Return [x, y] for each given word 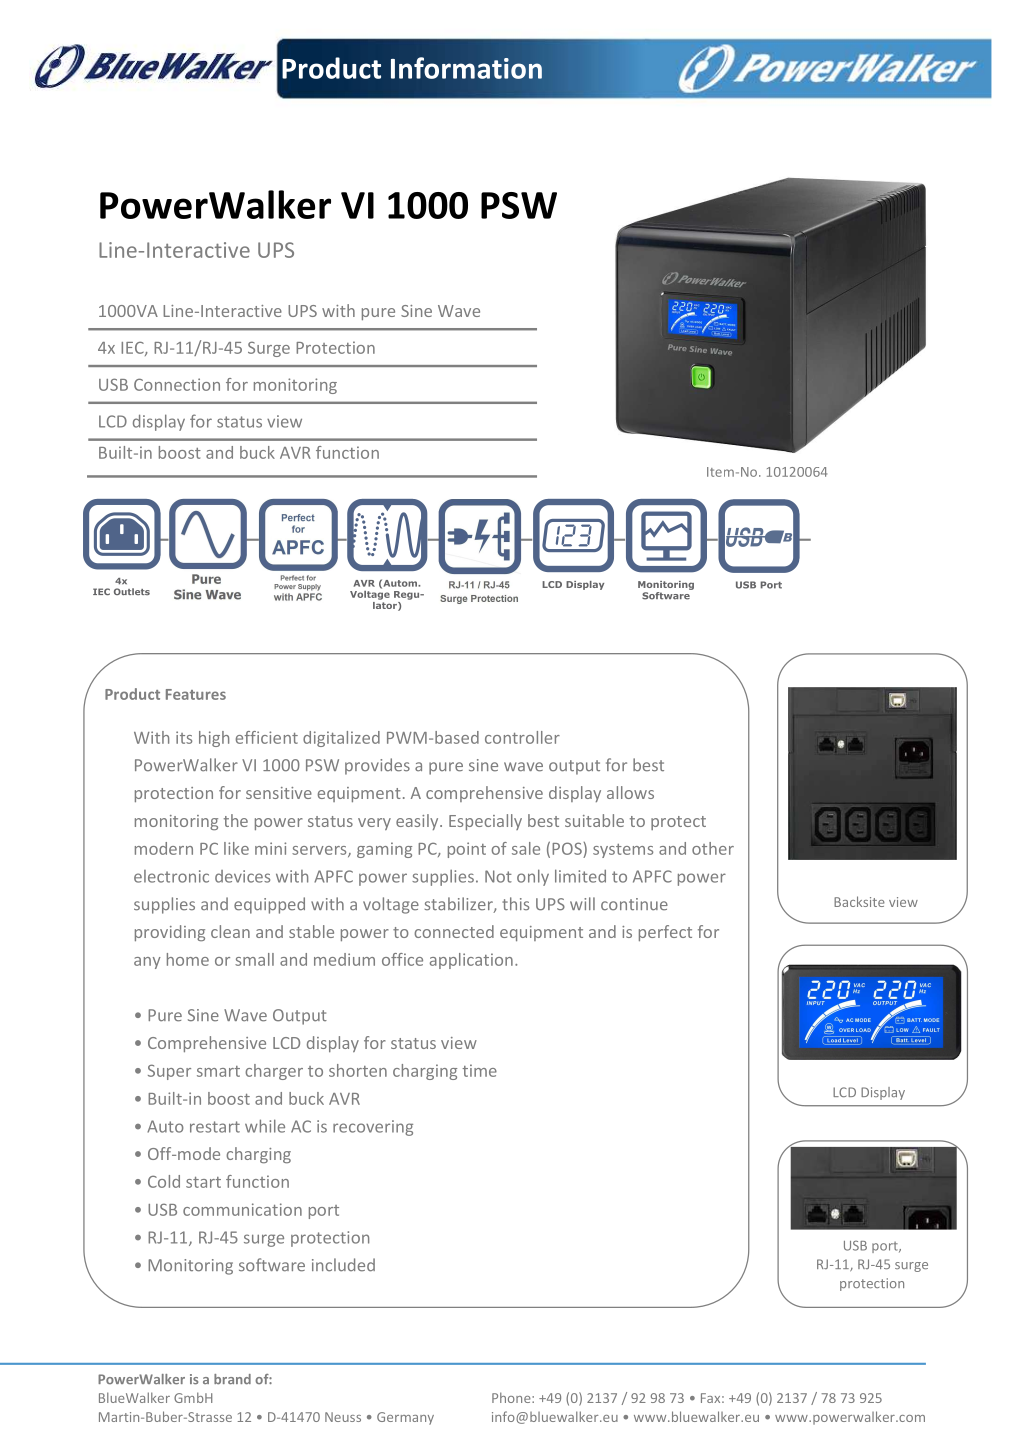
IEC [133, 348]
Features [196, 694]
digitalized [341, 739]
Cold [164, 1181]
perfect [665, 933]
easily [418, 822]
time [479, 1070]
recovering [373, 1128]
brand [232, 1379]
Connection [177, 384]
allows [630, 792]
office [402, 959]
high [214, 739]
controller [522, 737]
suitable [594, 820]
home [188, 959]
